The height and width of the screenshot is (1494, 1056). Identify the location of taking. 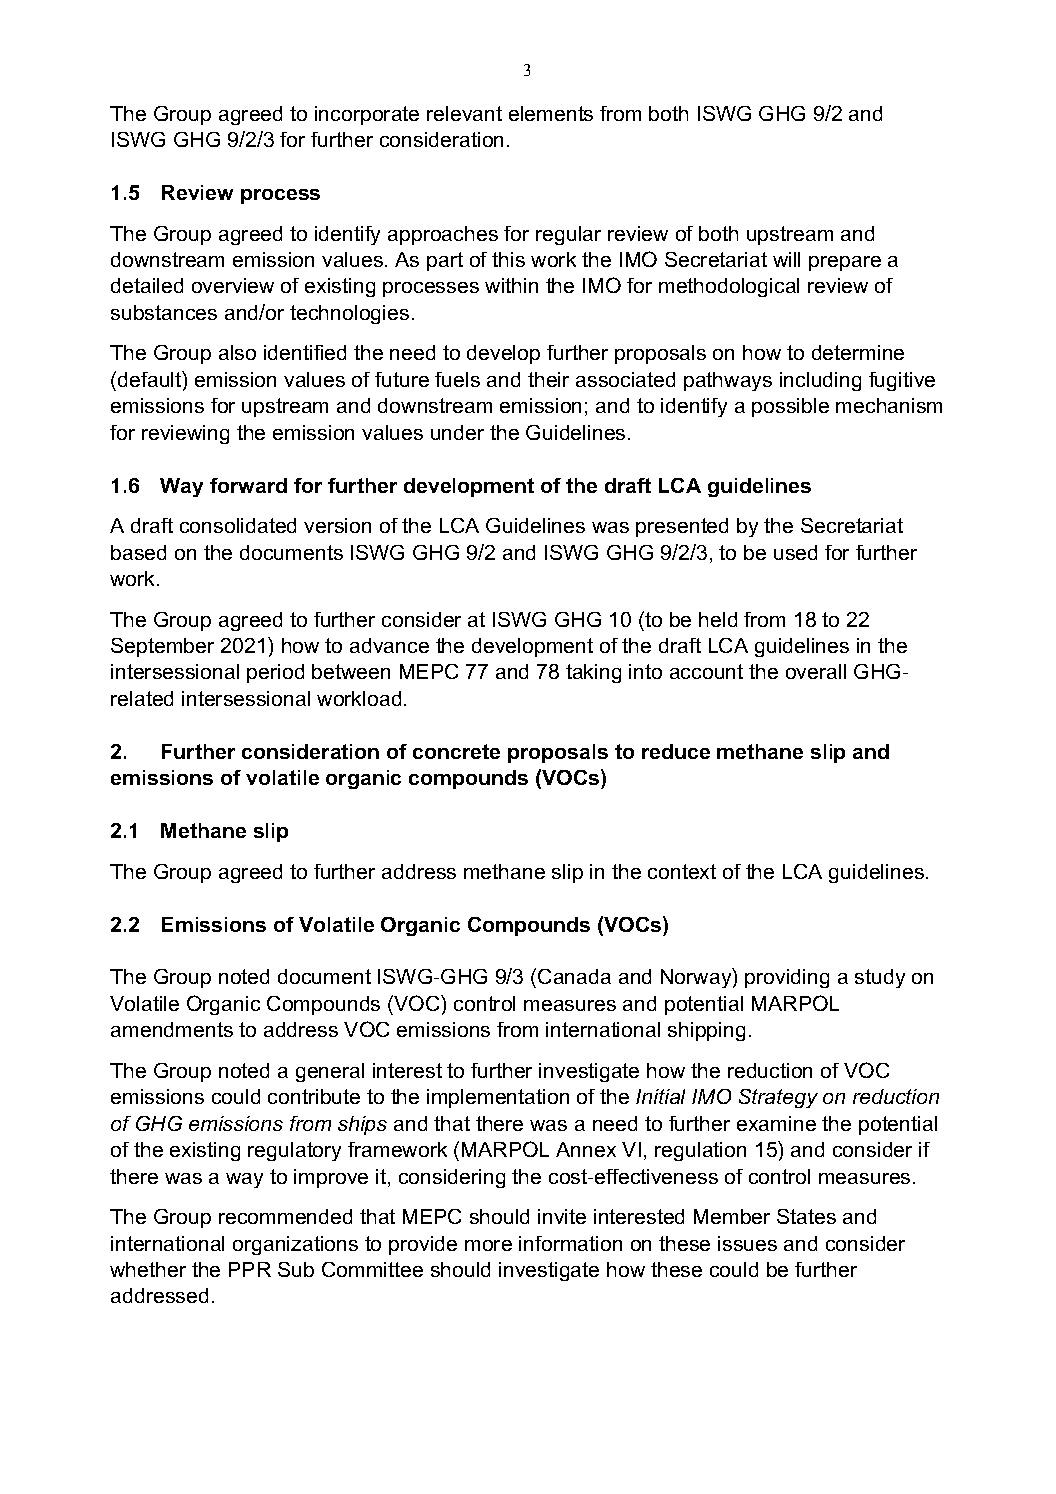
(593, 673).
